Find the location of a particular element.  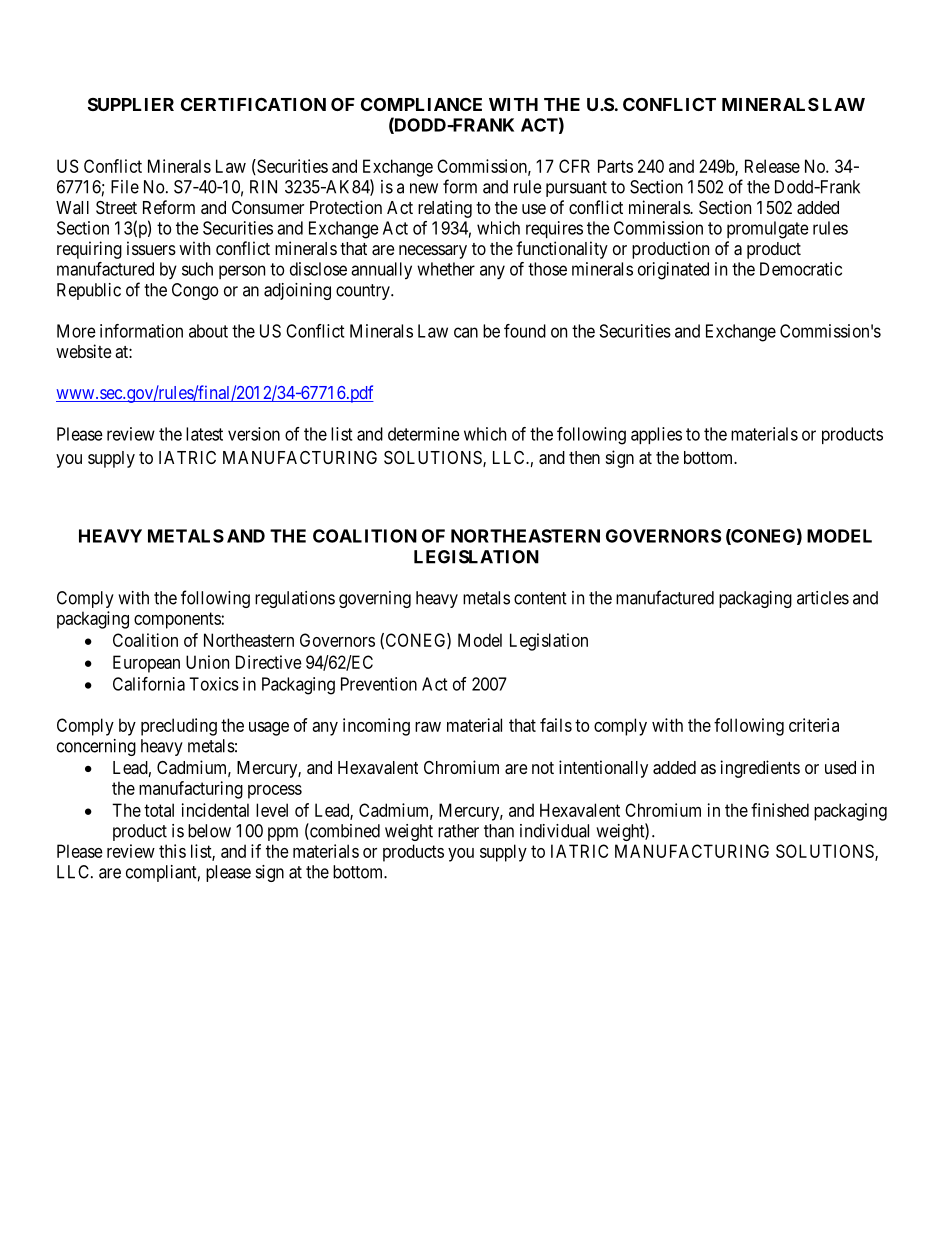

total is located at coordinates (159, 810).
